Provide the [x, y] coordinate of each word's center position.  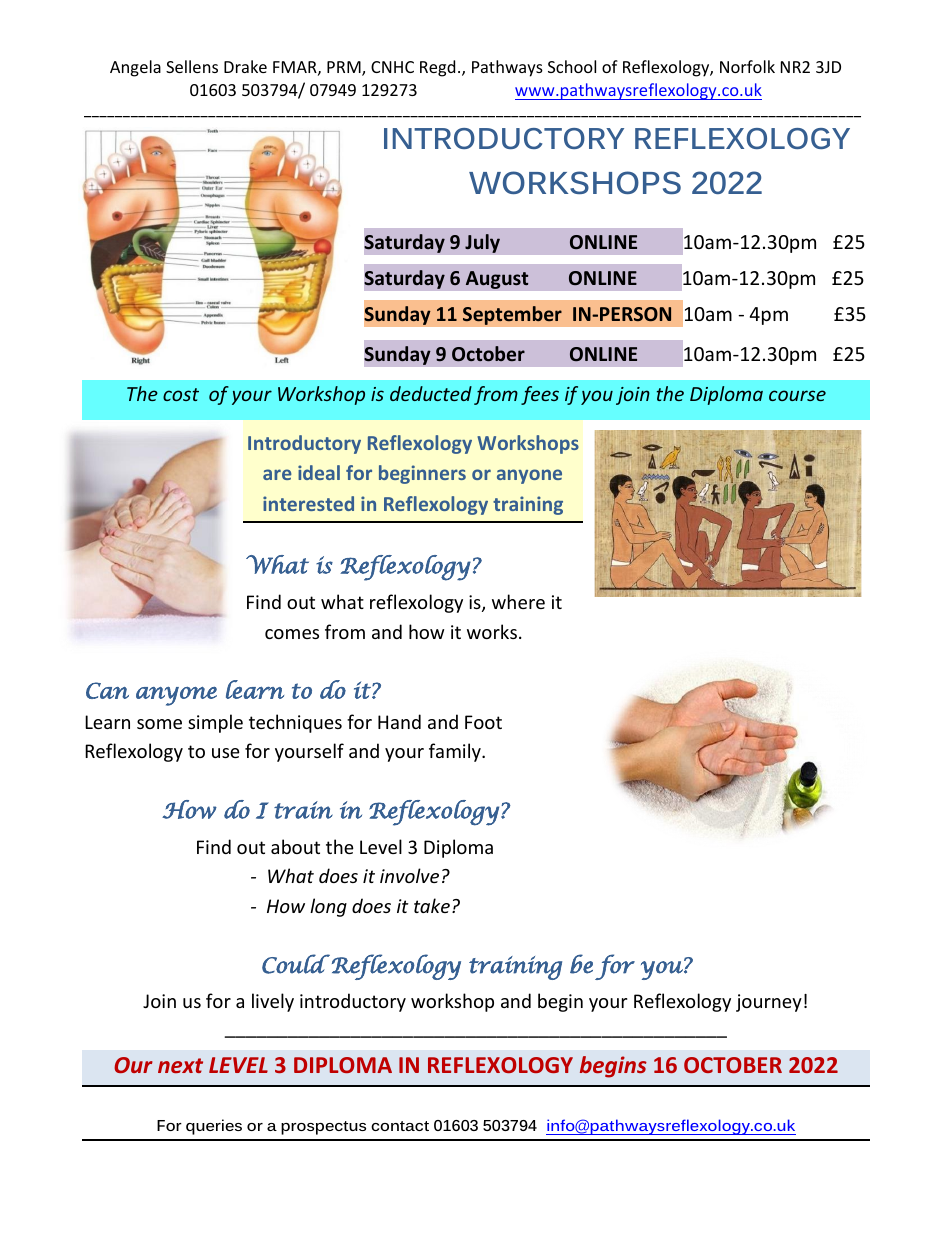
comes [292, 634]
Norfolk [747, 66]
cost [181, 394]
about [295, 846]
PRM [345, 68]
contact [400, 1126]
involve [409, 875]
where [518, 601]
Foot [483, 722]
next [180, 1065]
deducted [431, 393]
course [797, 395]
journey [769, 1003]
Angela [135, 68]
